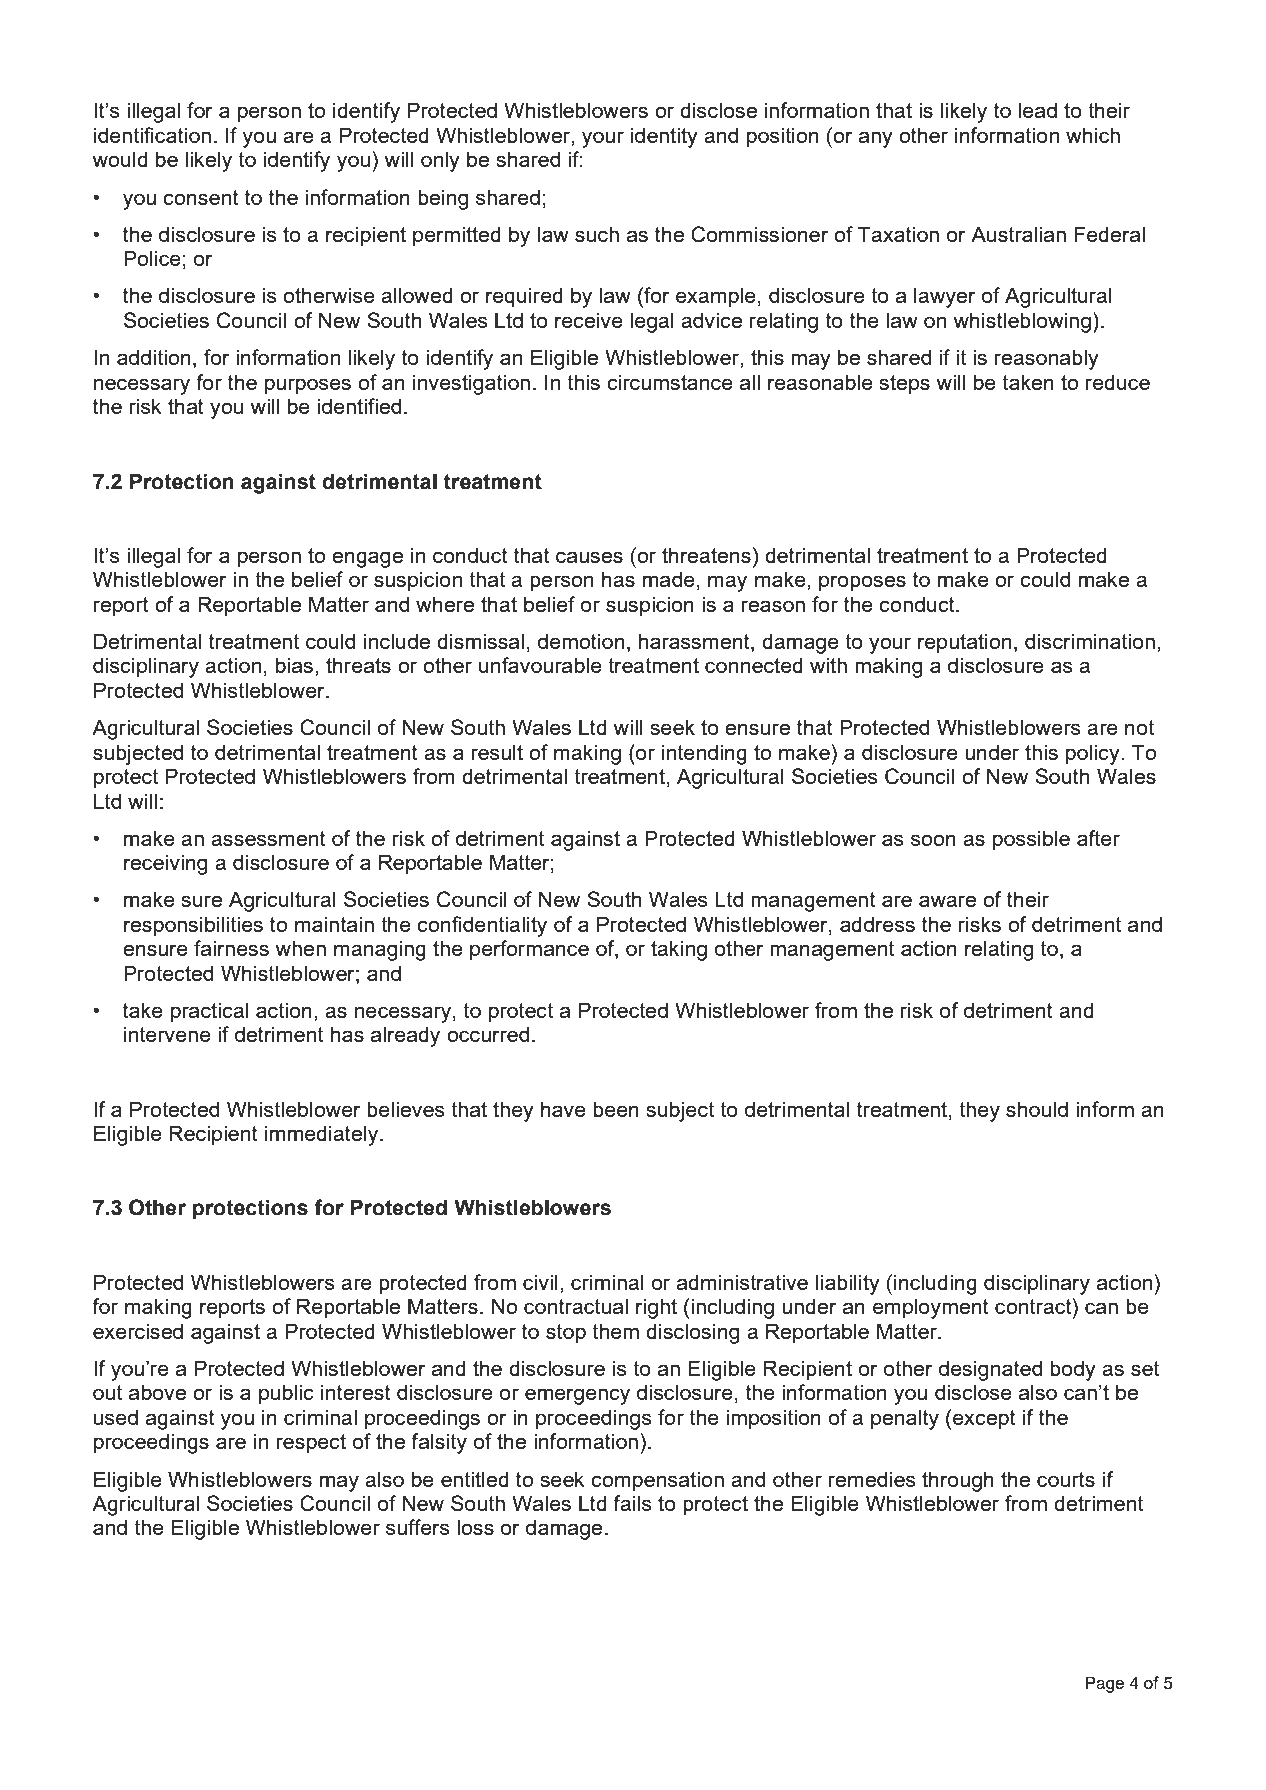 Image resolution: width=1266 pixels, height=1790 pixels. I want to click on should, so click(1037, 1109).
